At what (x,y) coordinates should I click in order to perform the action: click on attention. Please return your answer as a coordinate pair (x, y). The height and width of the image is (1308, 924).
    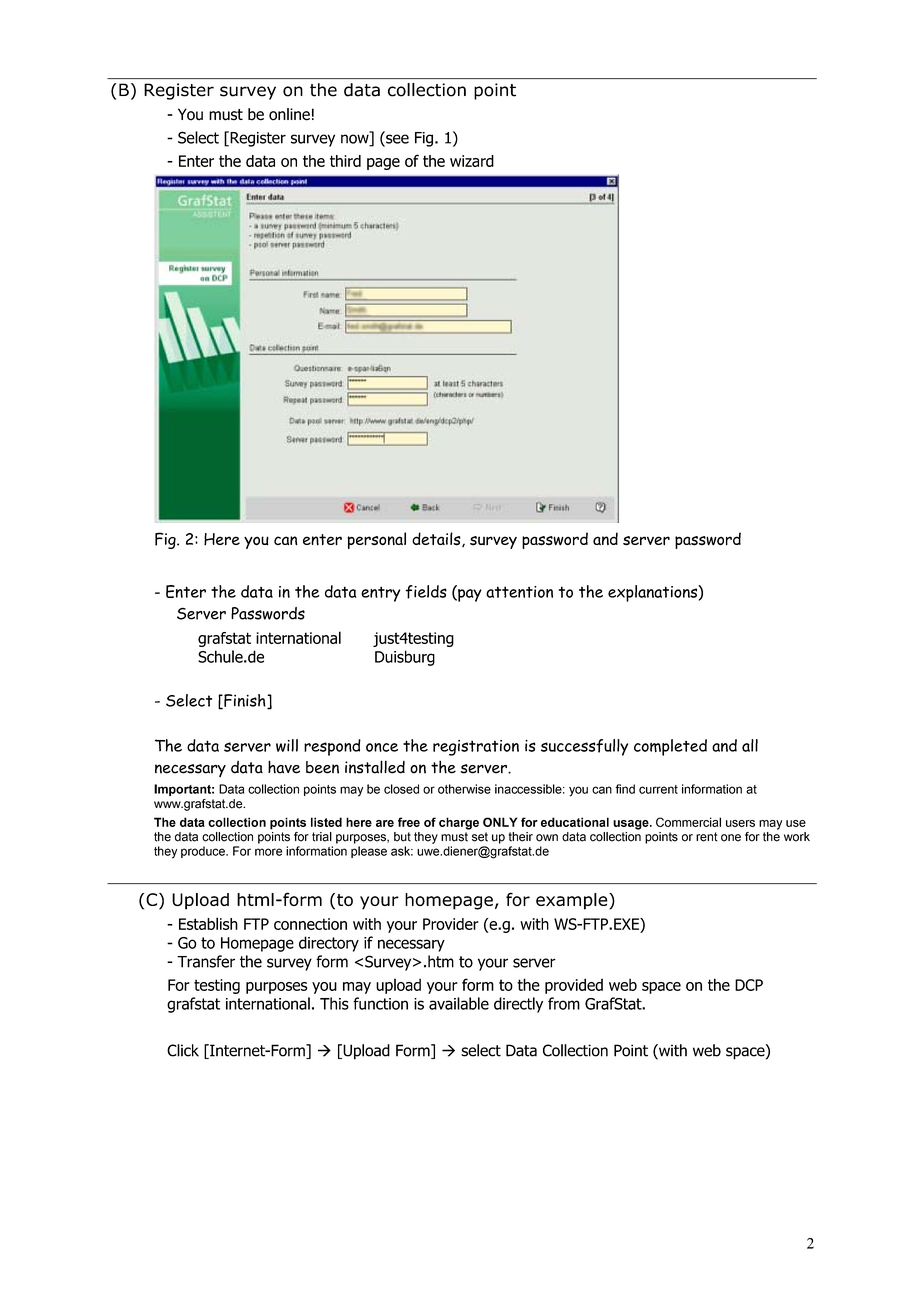
    Looking at the image, I should click on (519, 592).
